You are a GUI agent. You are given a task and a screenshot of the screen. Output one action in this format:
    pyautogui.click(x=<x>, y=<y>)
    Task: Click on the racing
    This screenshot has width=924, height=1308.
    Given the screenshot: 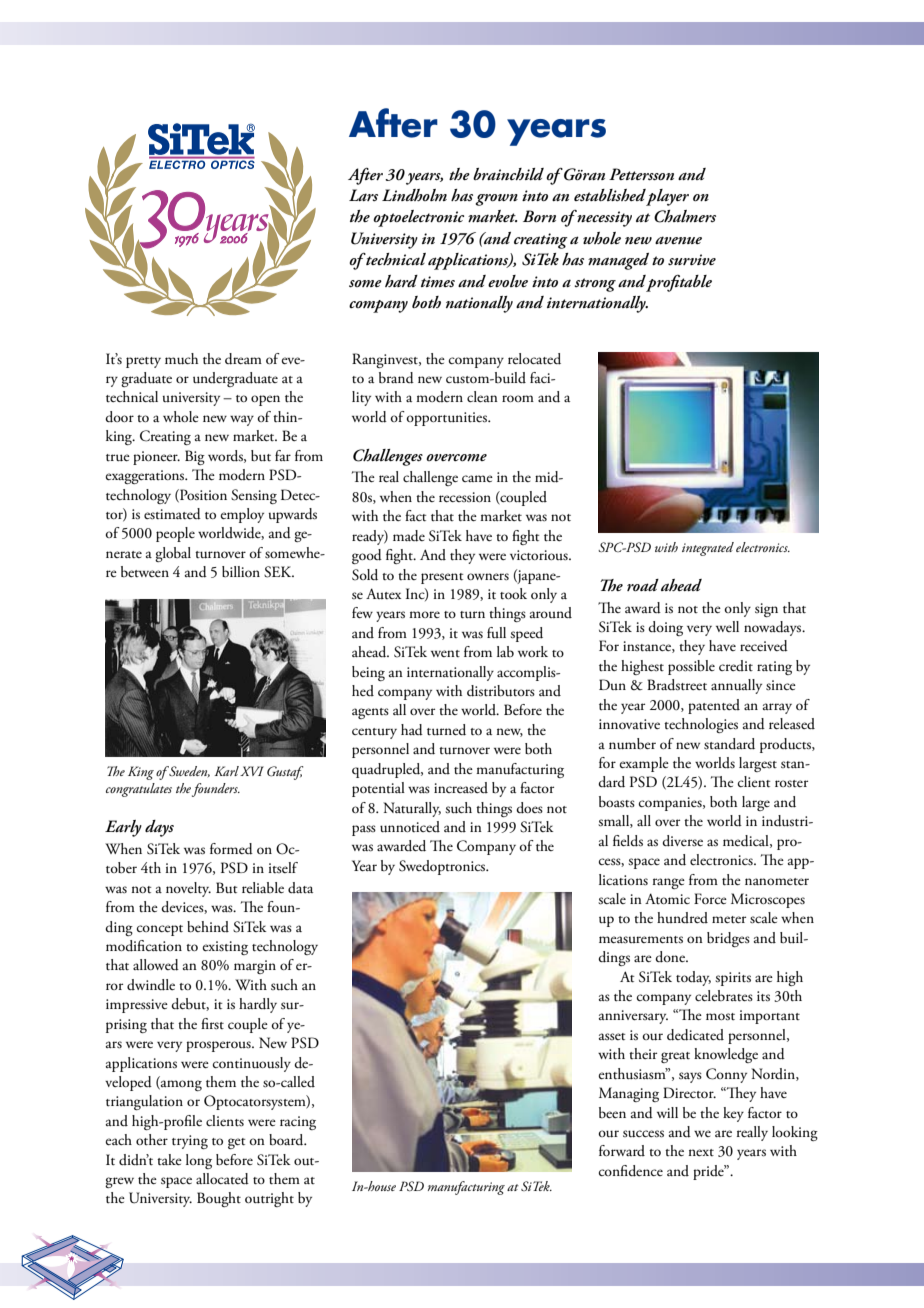 What is the action you would take?
    pyautogui.click(x=298, y=1123)
